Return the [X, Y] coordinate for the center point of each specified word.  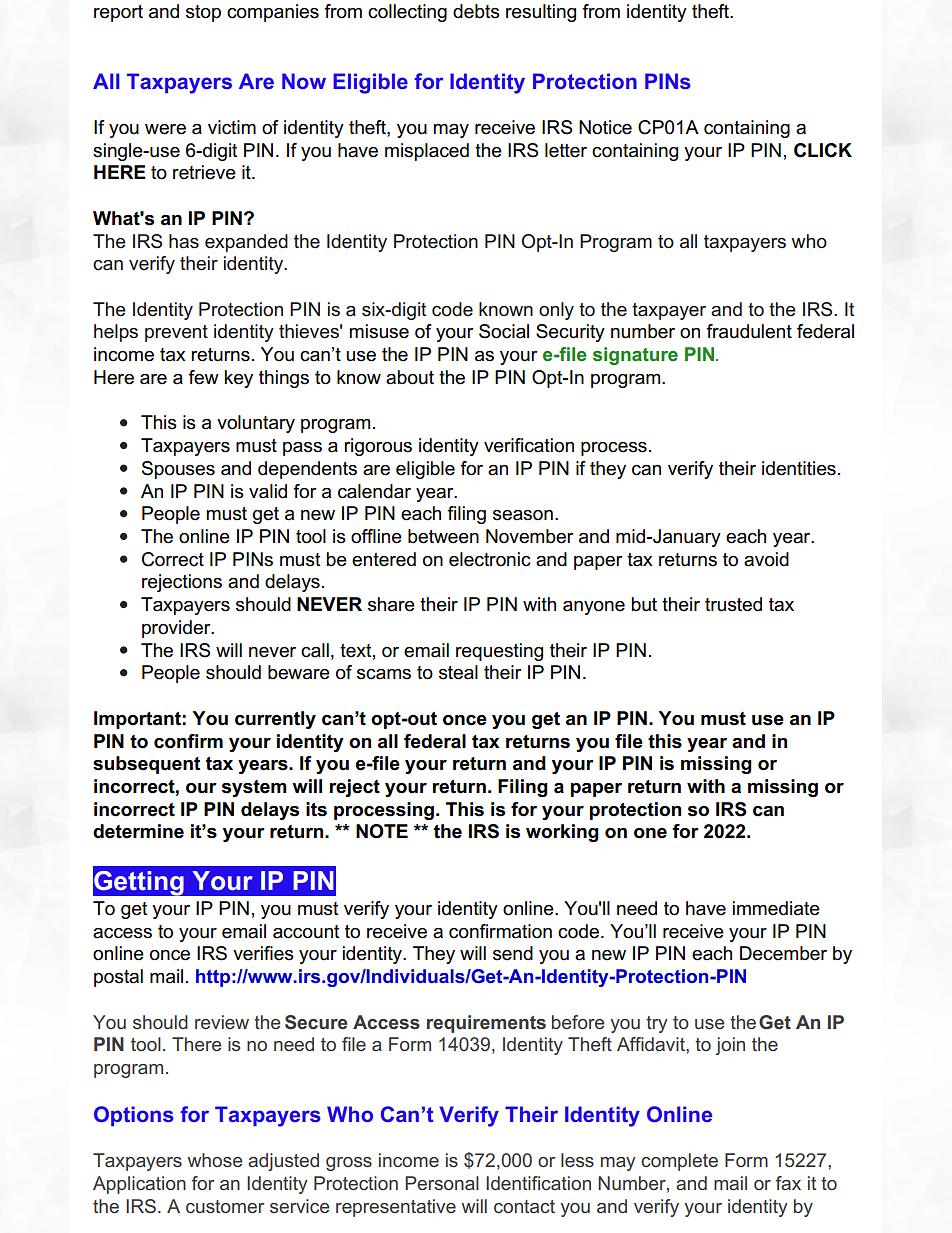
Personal [442, 1183]
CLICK [823, 150]
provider [177, 629]
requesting [499, 652]
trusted [733, 604]
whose [215, 1160]
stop [203, 13]
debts [476, 11]
